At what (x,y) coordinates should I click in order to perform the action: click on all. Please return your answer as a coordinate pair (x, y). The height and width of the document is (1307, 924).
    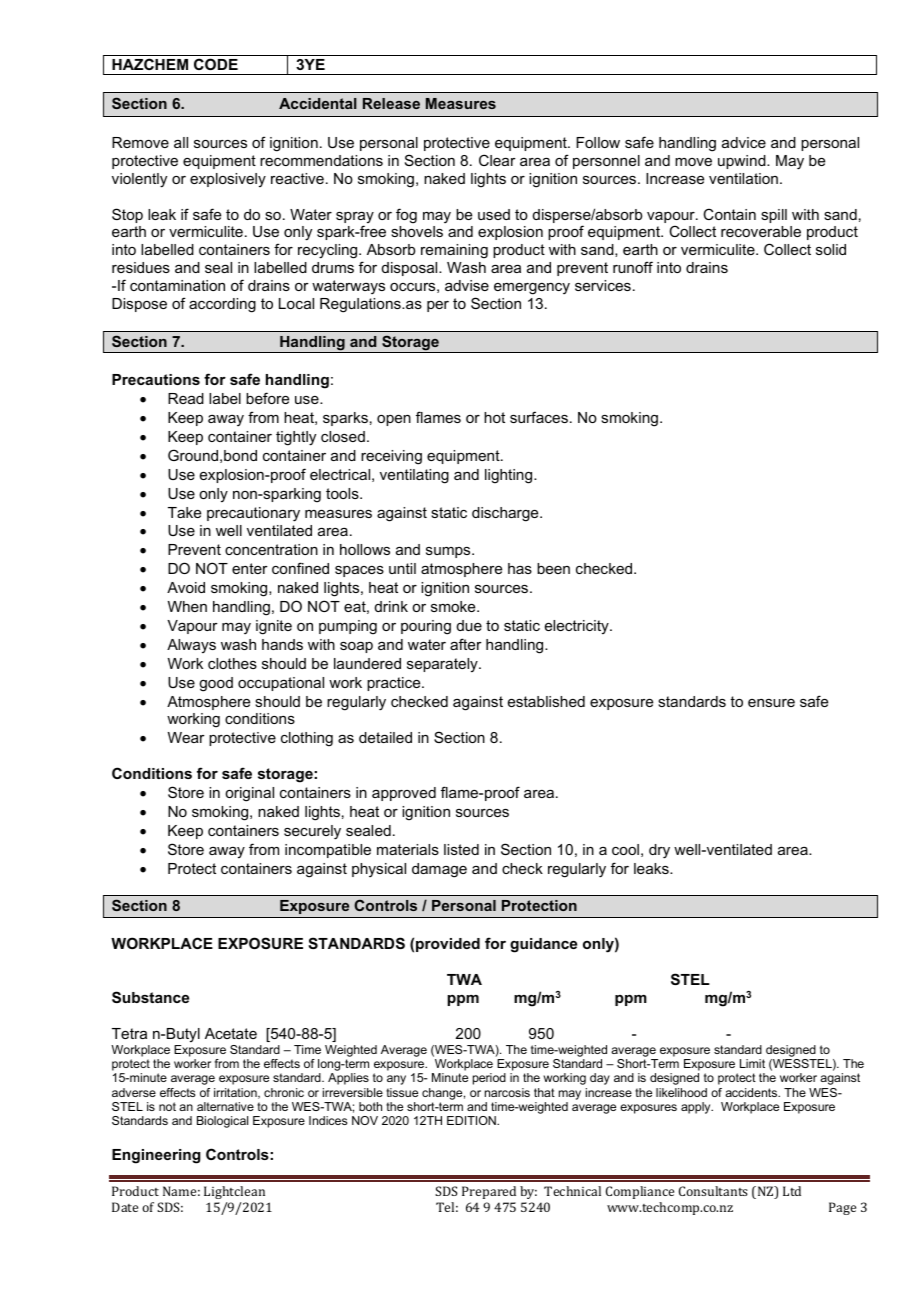
    Looking at the image, I should click on (181, 142).
